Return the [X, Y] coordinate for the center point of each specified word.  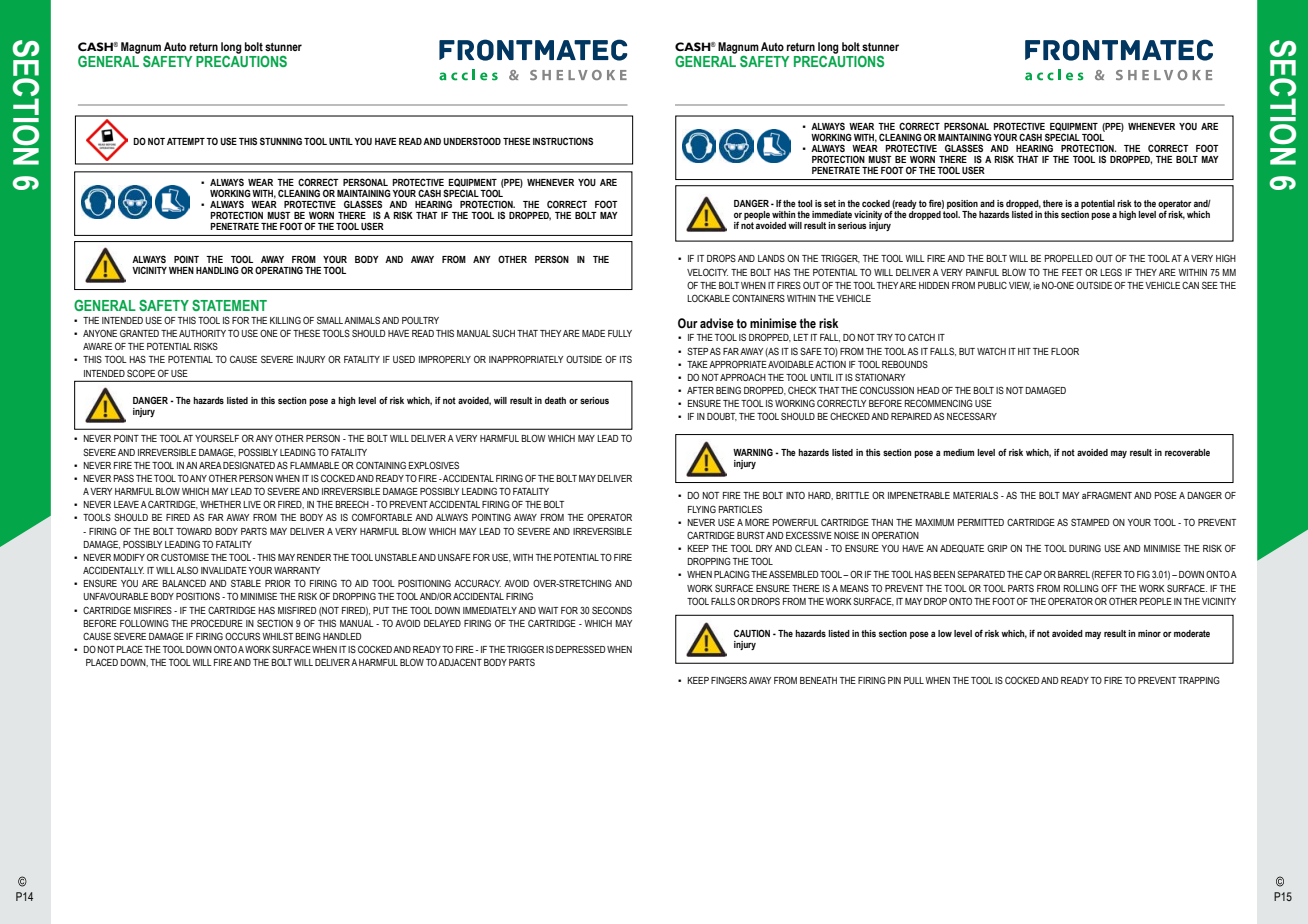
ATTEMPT [186, 141]
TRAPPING [1199, 680]
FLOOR [1065, 351]
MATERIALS [975, 495]
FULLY [620, 333]
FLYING [702, 509]
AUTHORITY [202, 333]
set [830, 203]
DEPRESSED [580, 649]
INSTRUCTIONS [563, 141]
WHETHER [220, 504]
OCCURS [242, 636]
